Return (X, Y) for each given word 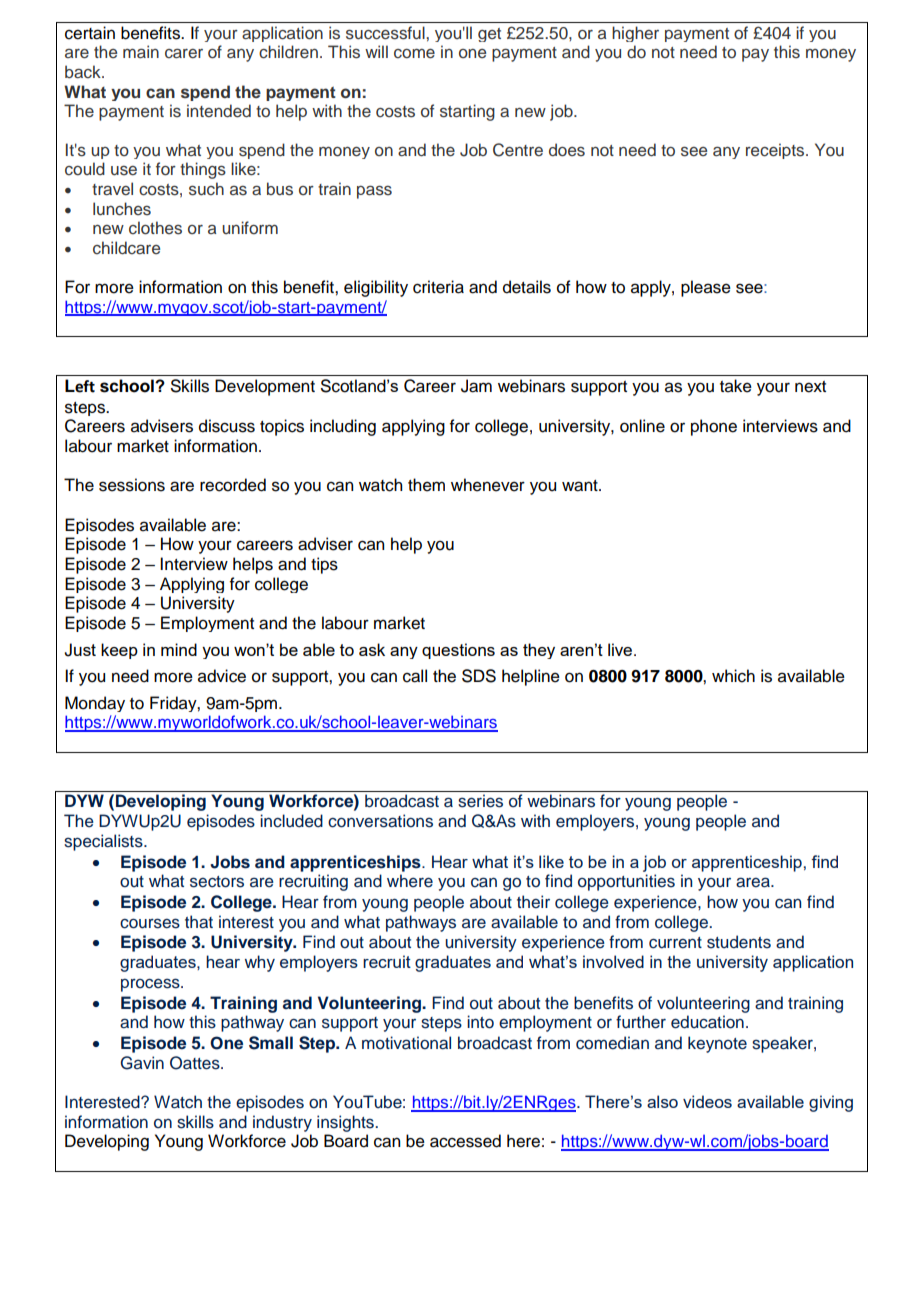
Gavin (142, 1063)
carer (184, 54)
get (489, 35)
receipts (776, 151)
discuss (227, 426)
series (480, 801)
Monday (95, 704)
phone (714, 427)
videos (707, 1101)
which (733, 676)
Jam (476, 386)
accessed (465, 1141)
